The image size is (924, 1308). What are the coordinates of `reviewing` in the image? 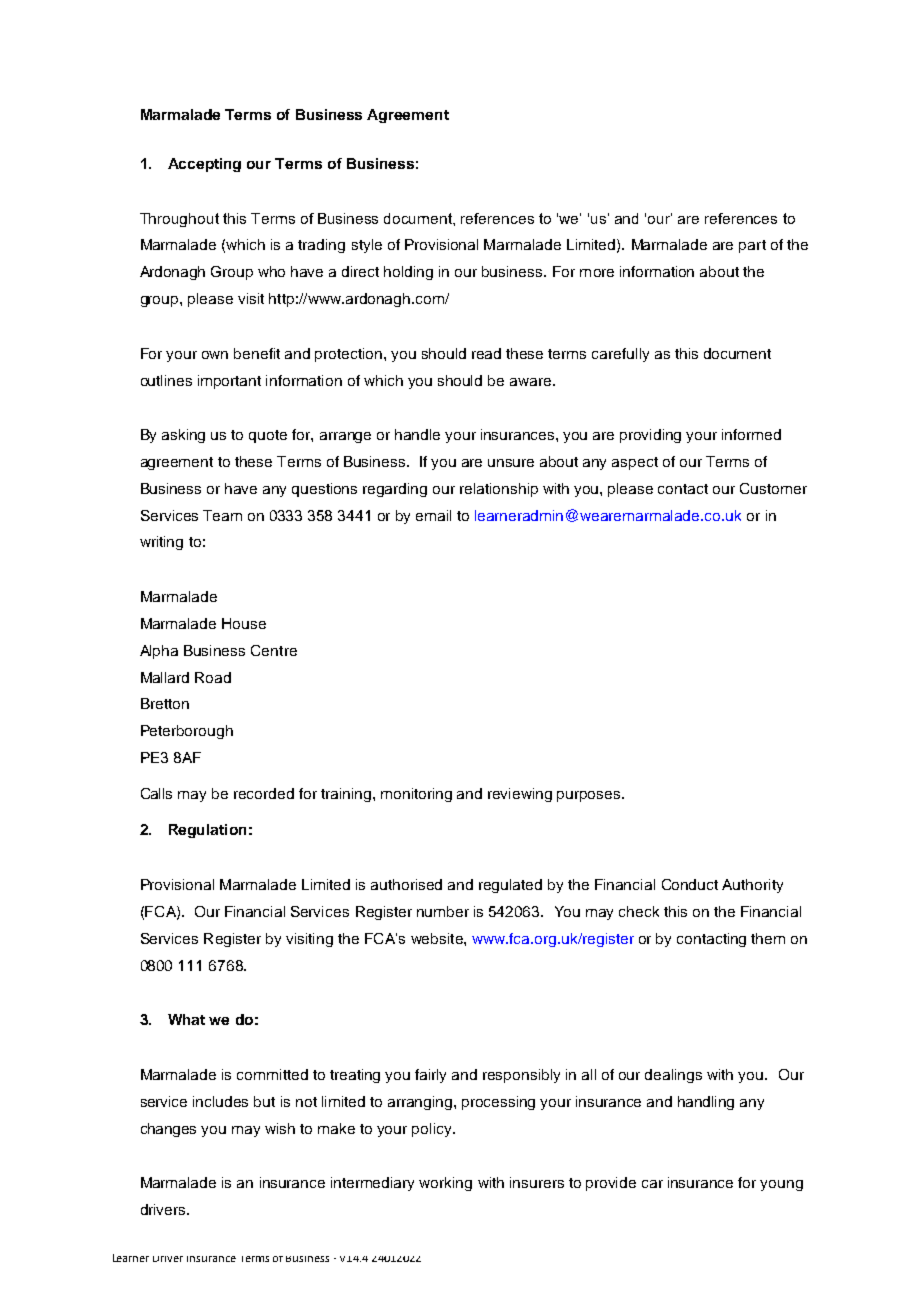 It's located at (520, 795).
